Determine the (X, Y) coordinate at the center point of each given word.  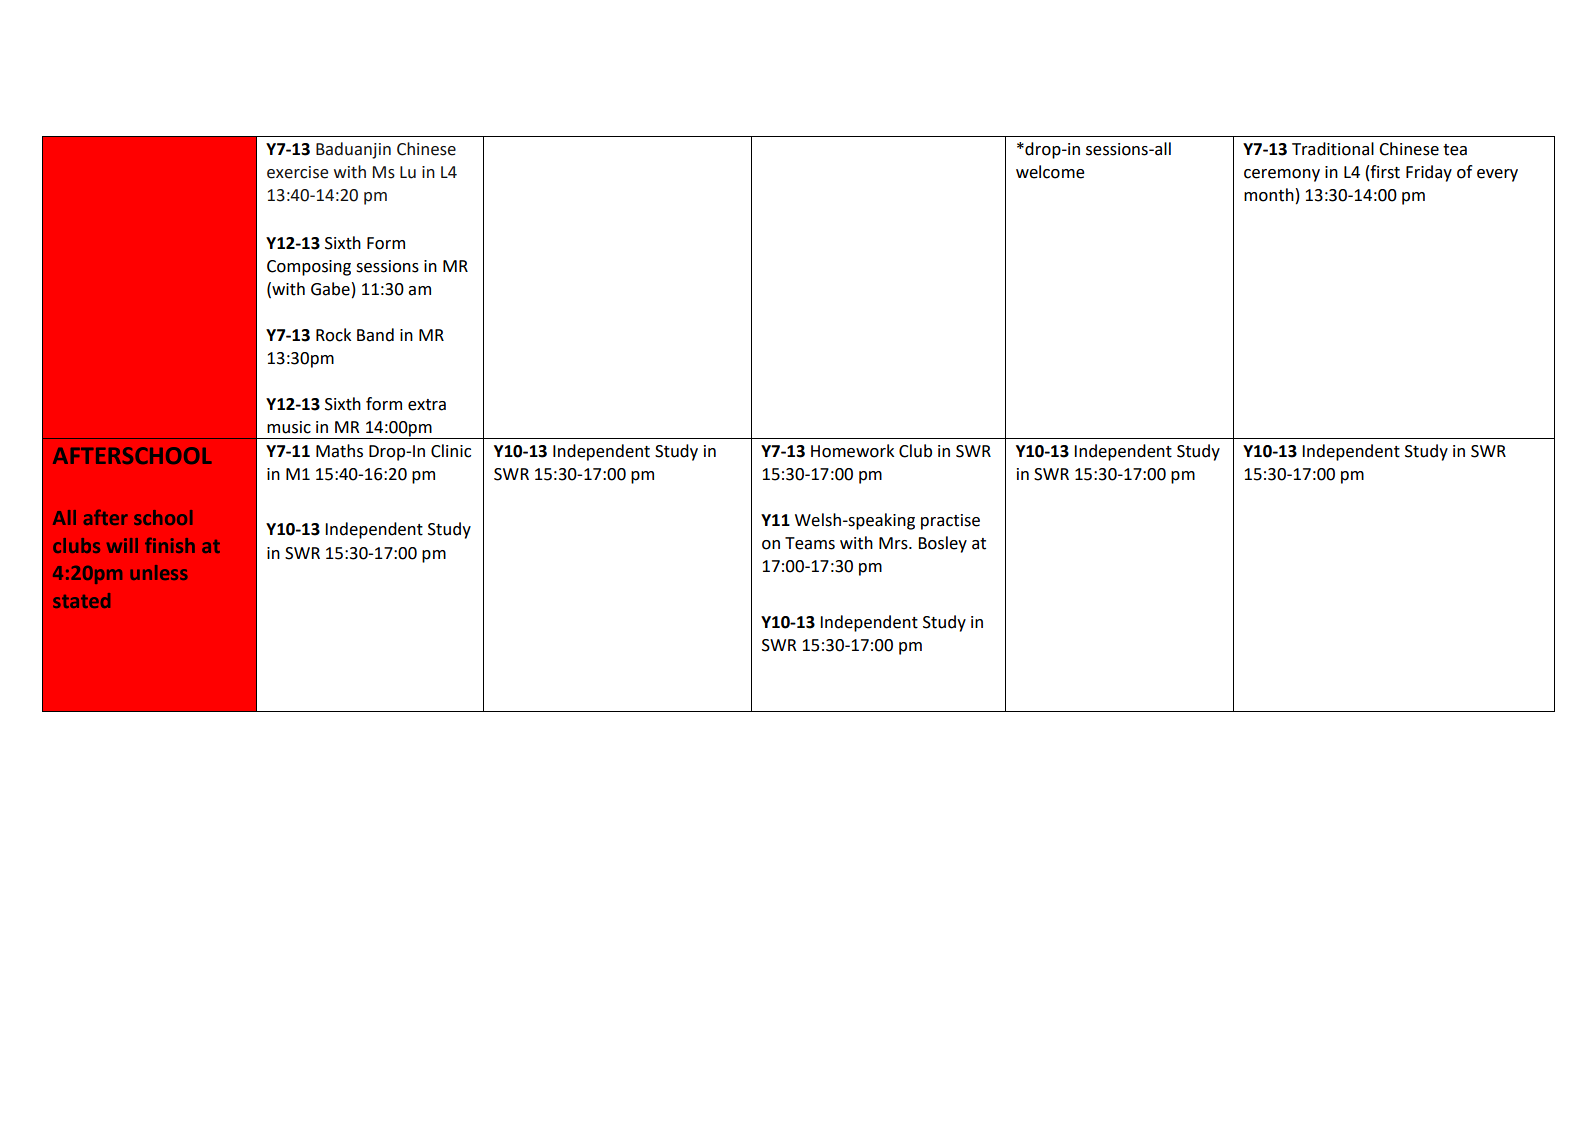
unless (159, 572)
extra (427, 405)
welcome (1050, 172)
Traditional (1333, 149)
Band (375, 335)
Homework (852, 451)
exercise (297, 172)
